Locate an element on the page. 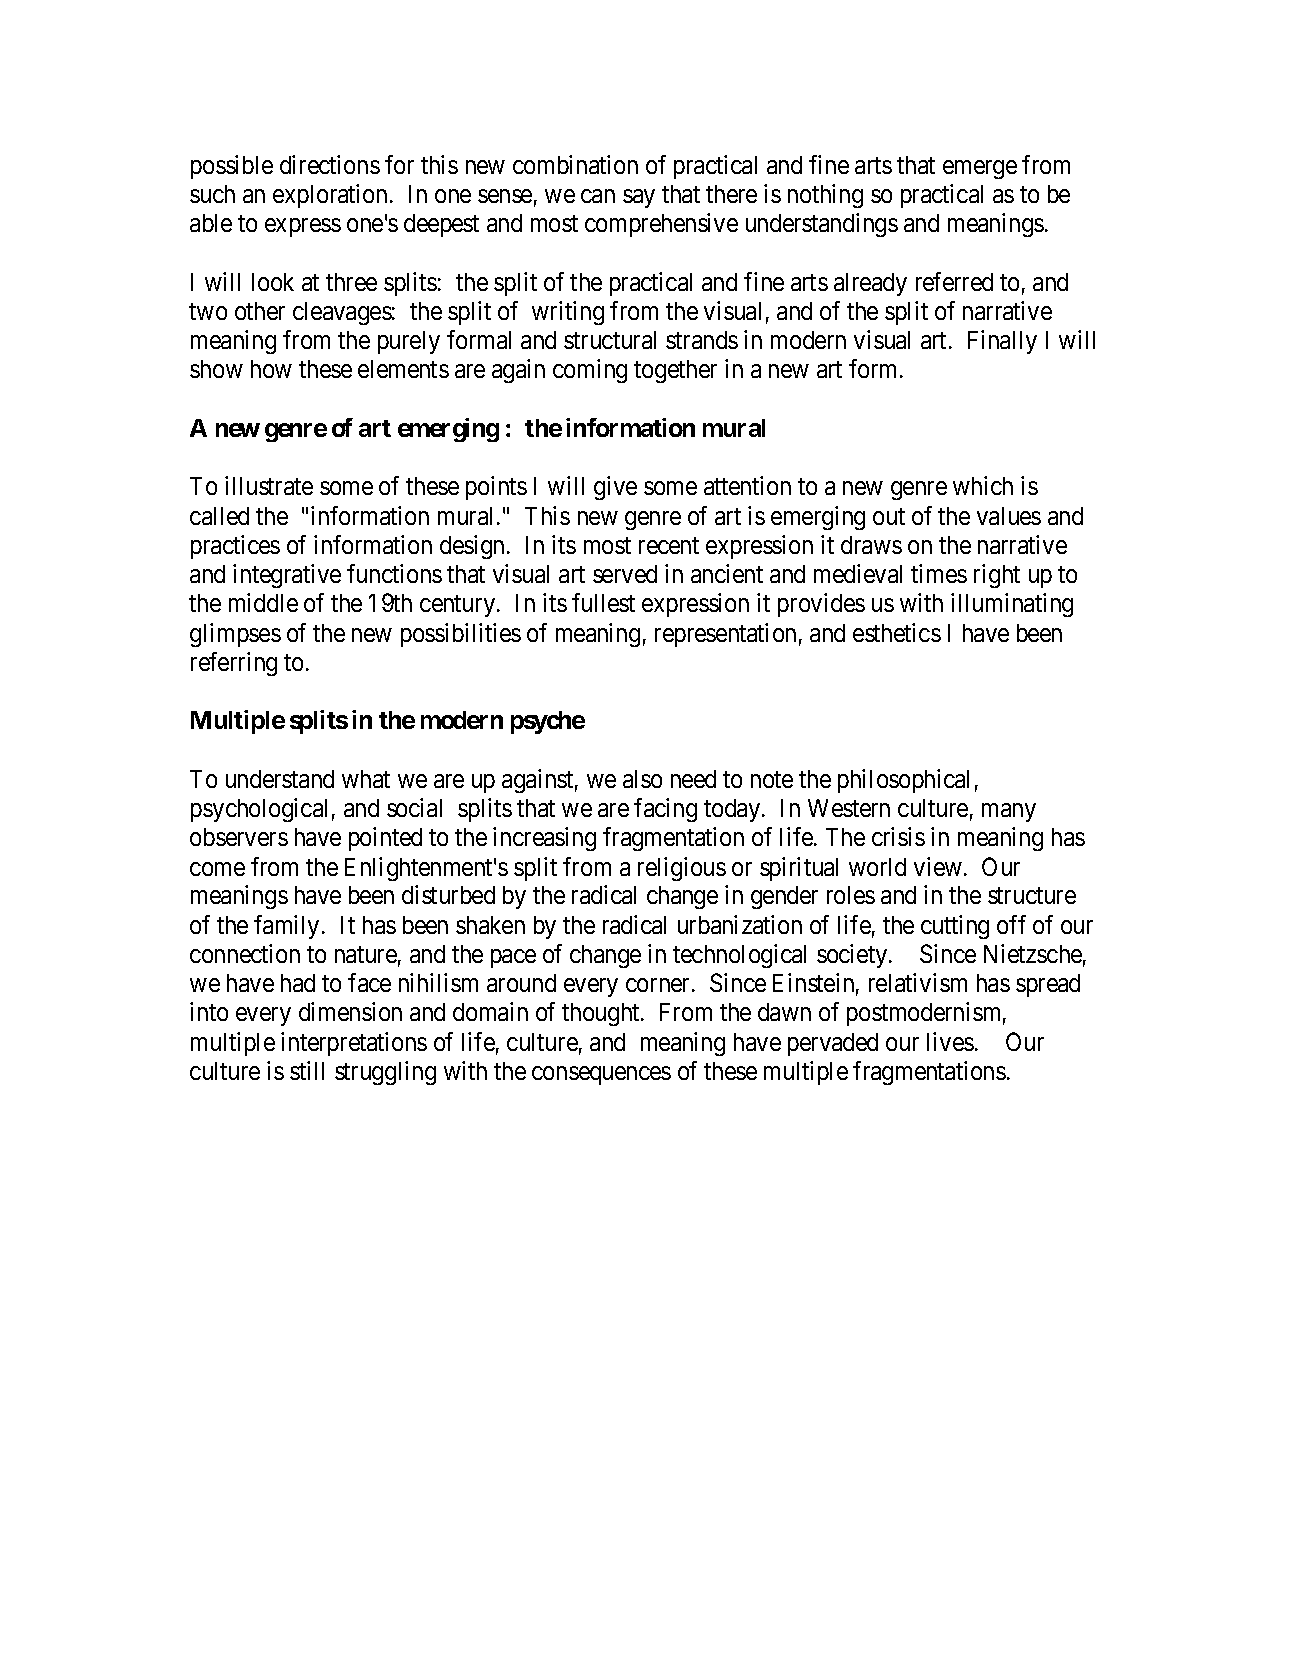  emerge is located at coordinates (980, 169).
